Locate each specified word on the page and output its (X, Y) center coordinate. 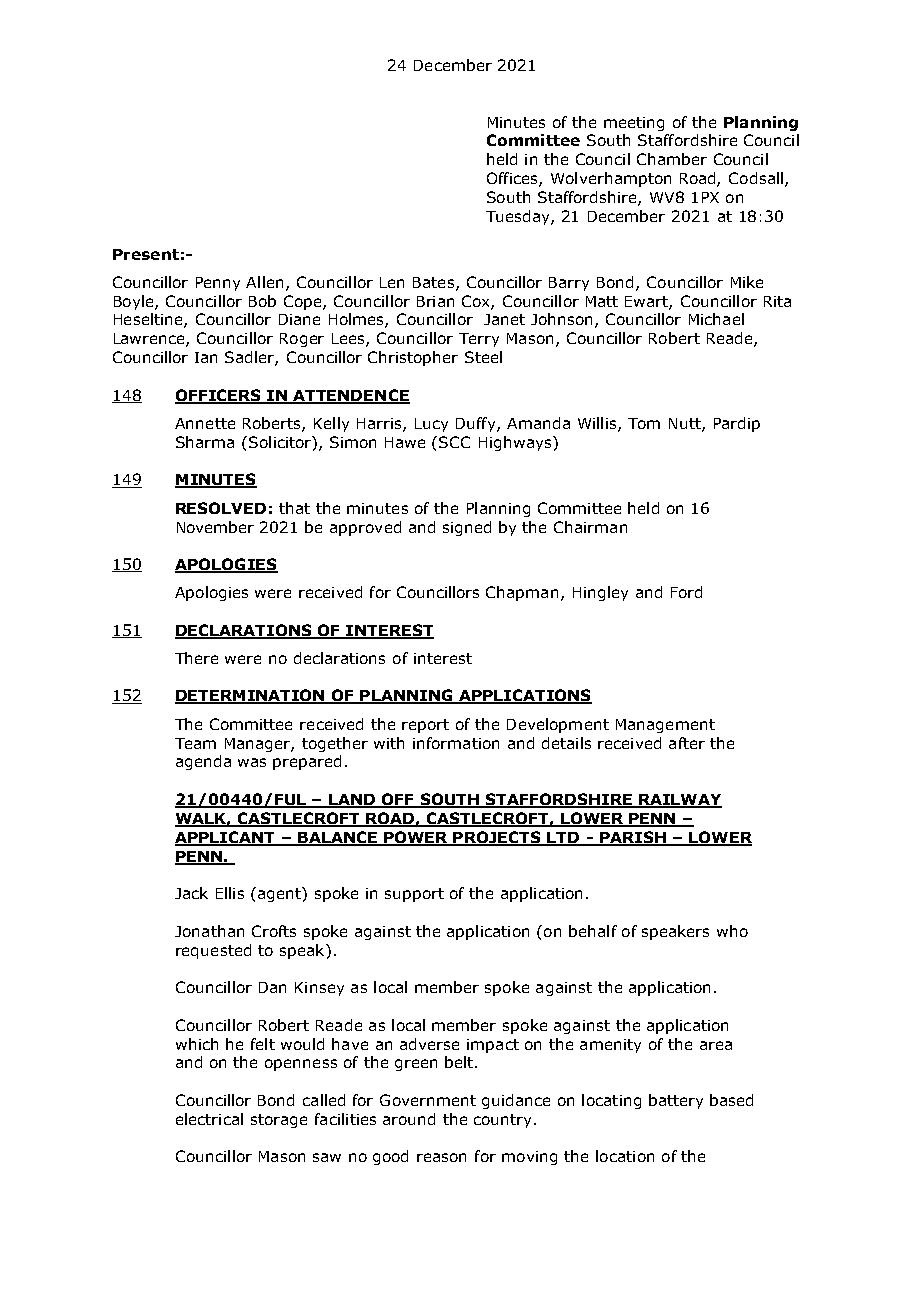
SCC (454, 442)
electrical (209, 1119)
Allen (264, 282)
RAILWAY (679, 800)
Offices (513, 179)
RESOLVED (221, 508)
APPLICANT (226, 838)
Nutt (686, 425)
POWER (416, 838)
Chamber (672, 159)
